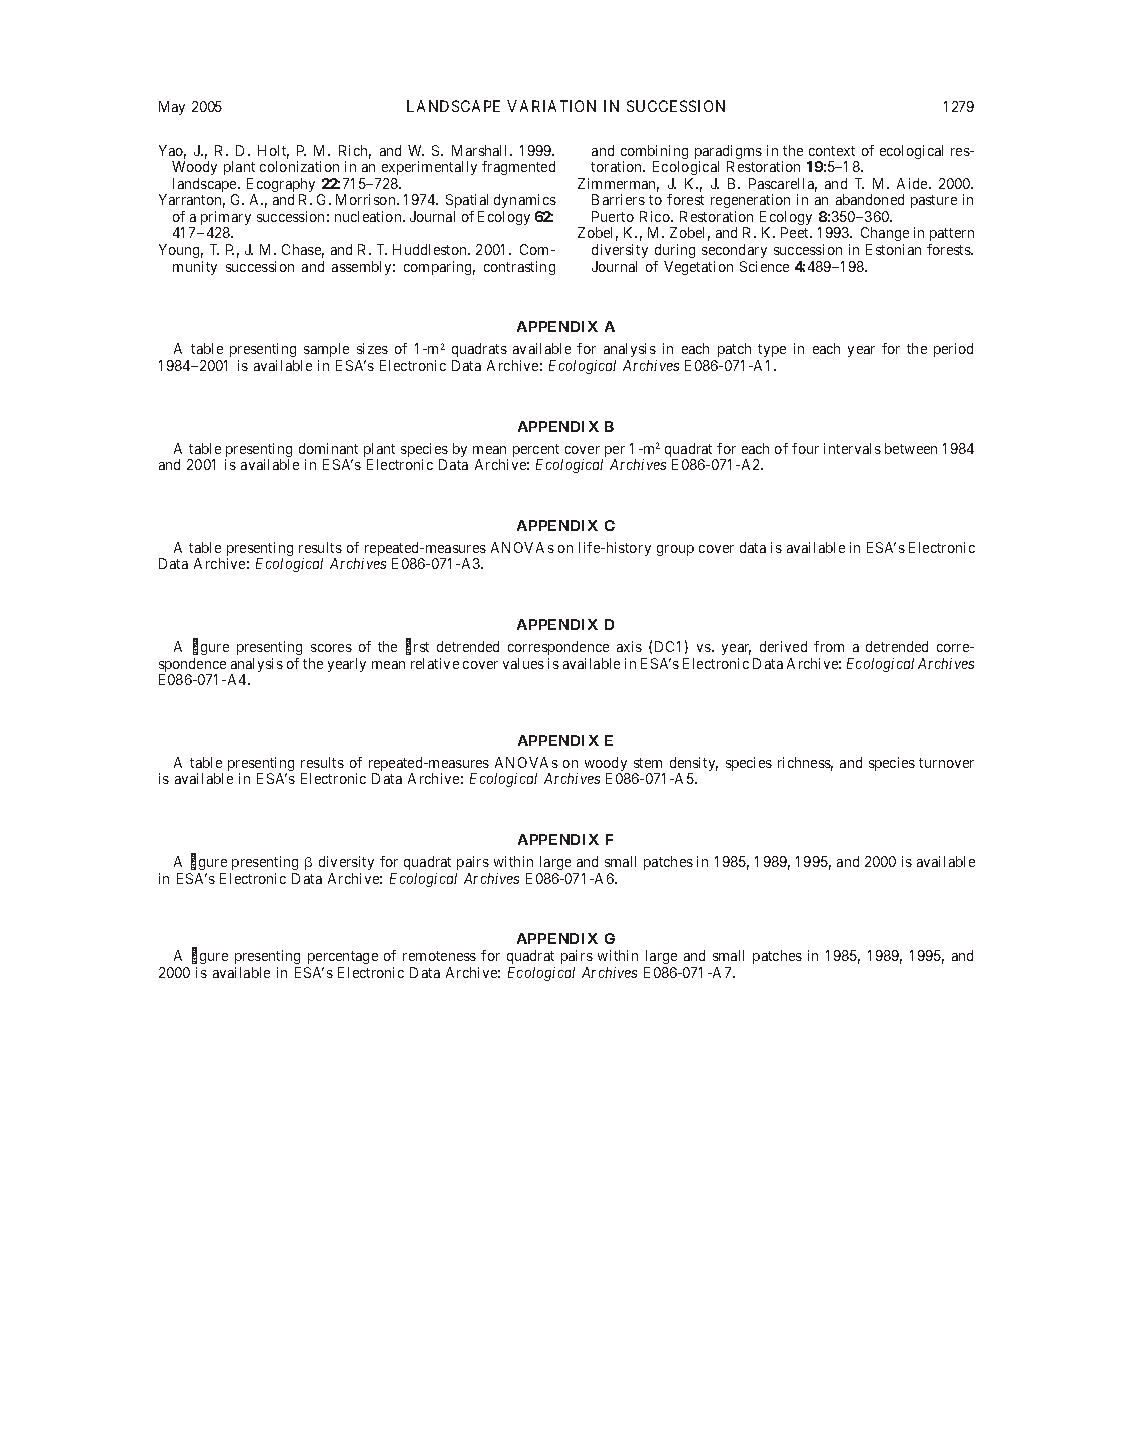  I want to click on remoteness, so click(439, 956).
